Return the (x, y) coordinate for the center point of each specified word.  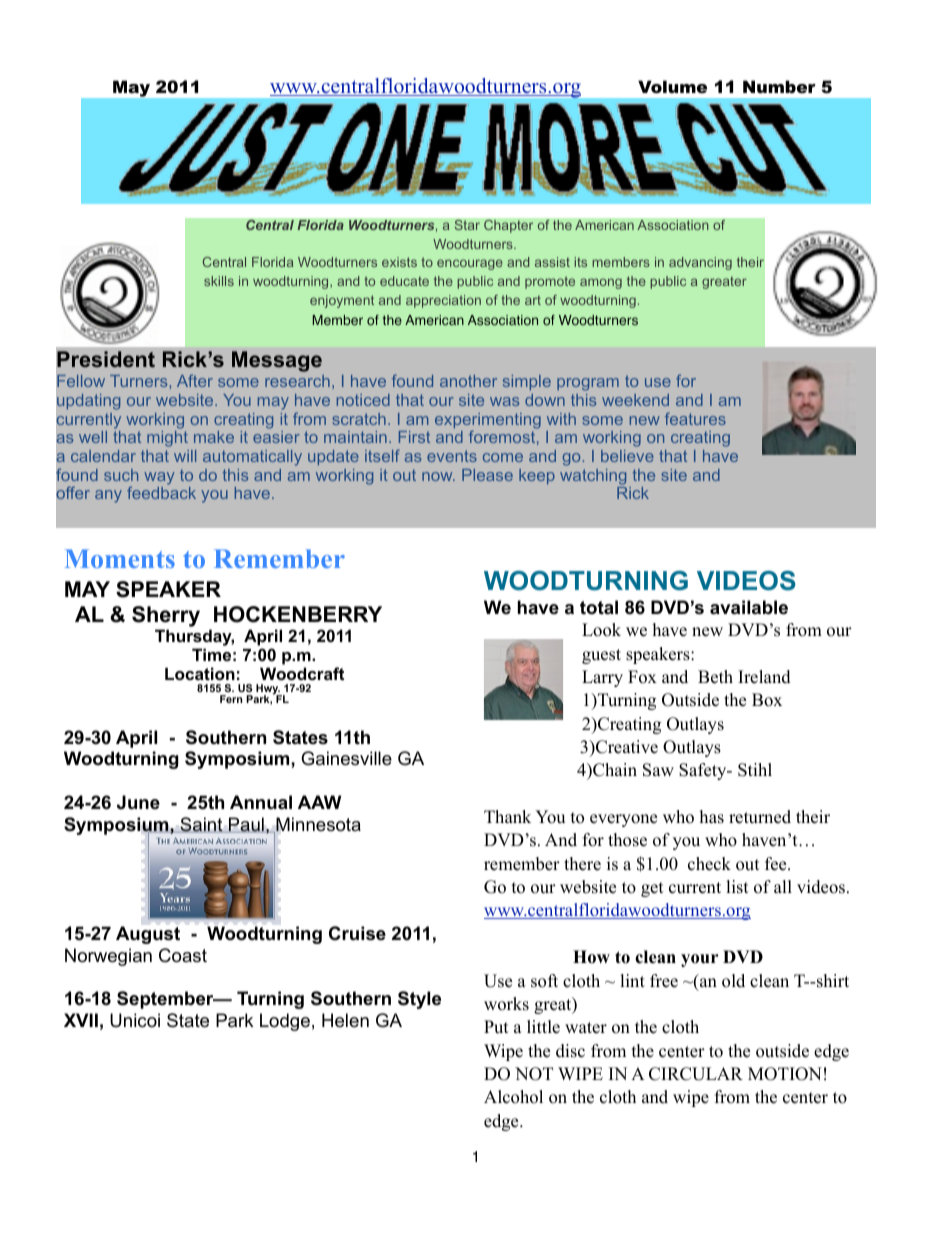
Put (496, 1027)
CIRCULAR (696, 1074)
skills (219, 281)
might (167, 439)
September (166, 1000)
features (695, 418)
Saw (658, 770)
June (138, 802)
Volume (672, 86)
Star (467, 224)
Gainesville (346, 758)
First (414, 437)
